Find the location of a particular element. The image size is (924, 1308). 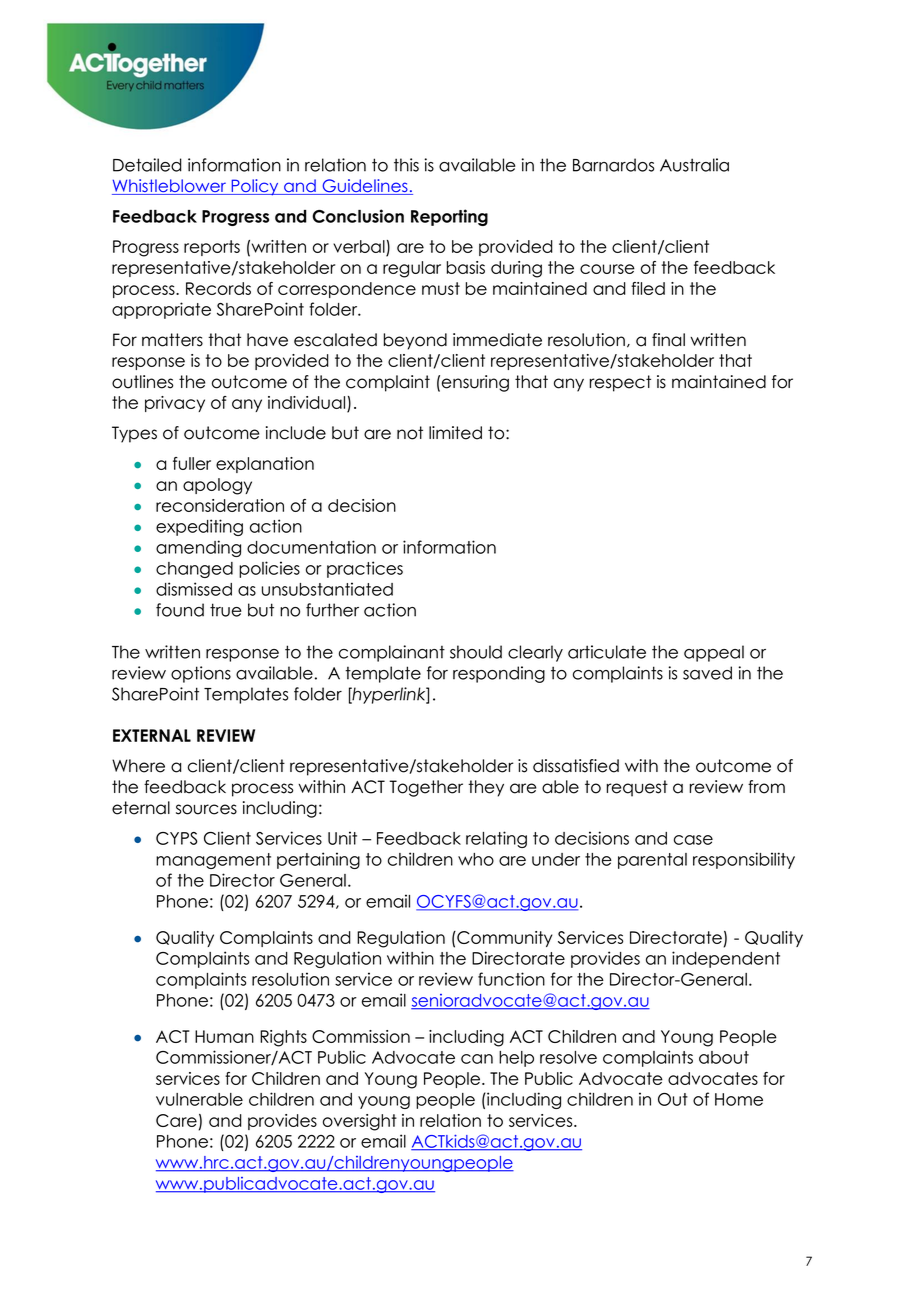

can is located at coordinates (477, 1059).
